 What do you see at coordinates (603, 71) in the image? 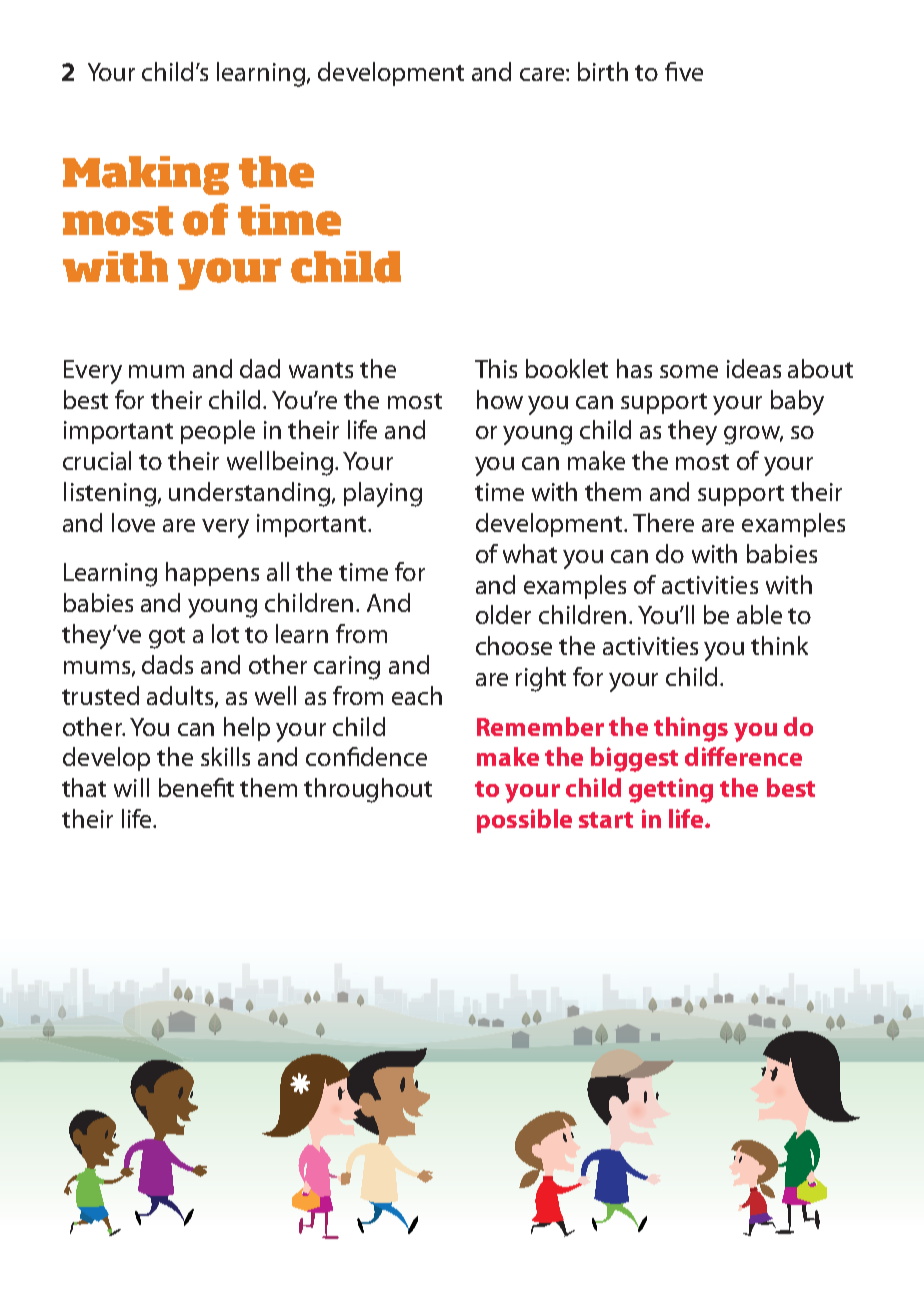
I see `birth` at bounding box center [603, 71].
